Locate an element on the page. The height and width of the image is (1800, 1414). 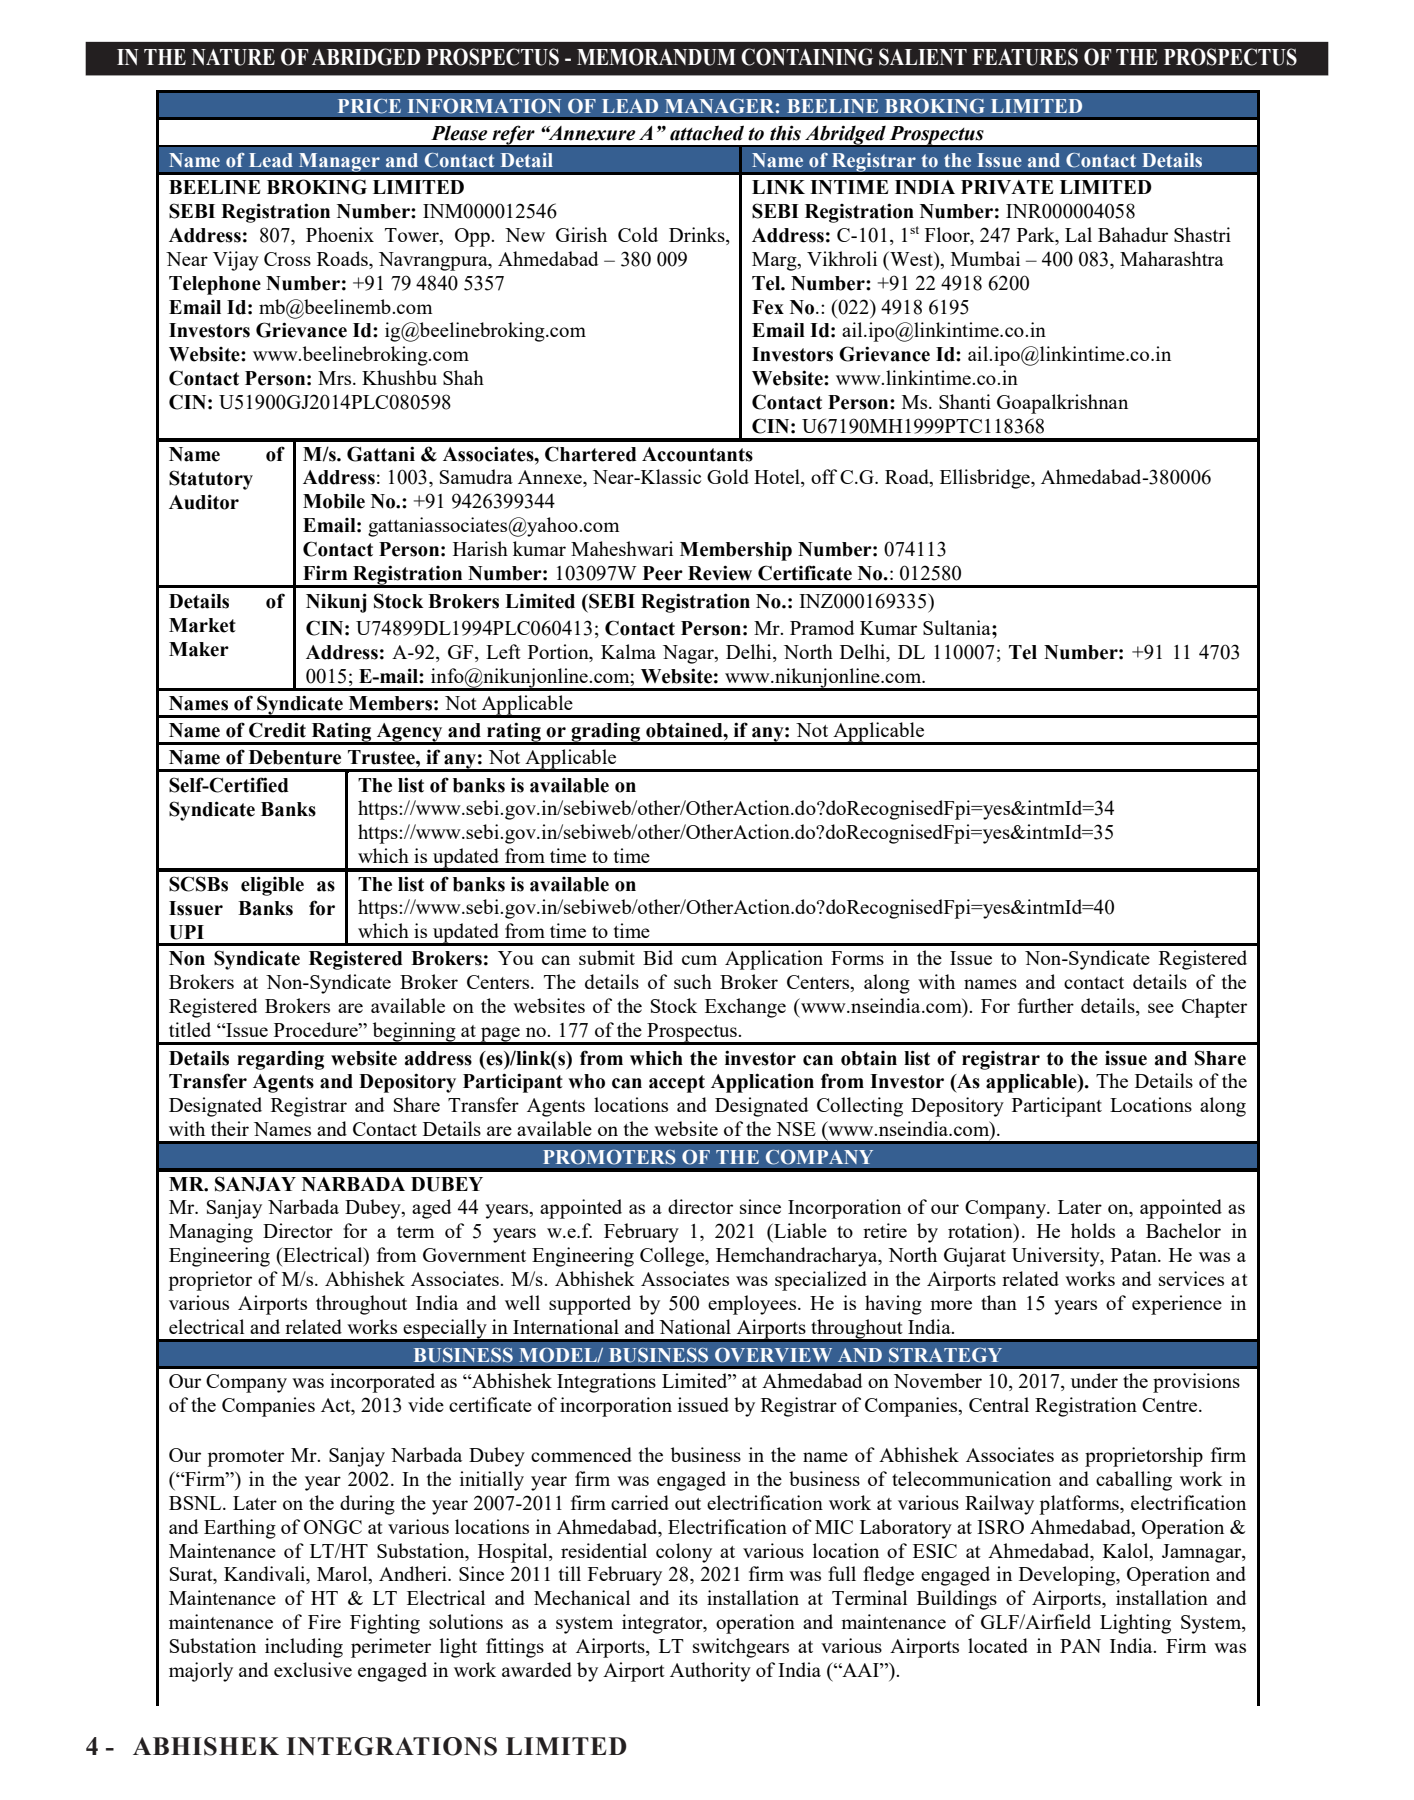
Fire is located at coordinates (324, 1621).
